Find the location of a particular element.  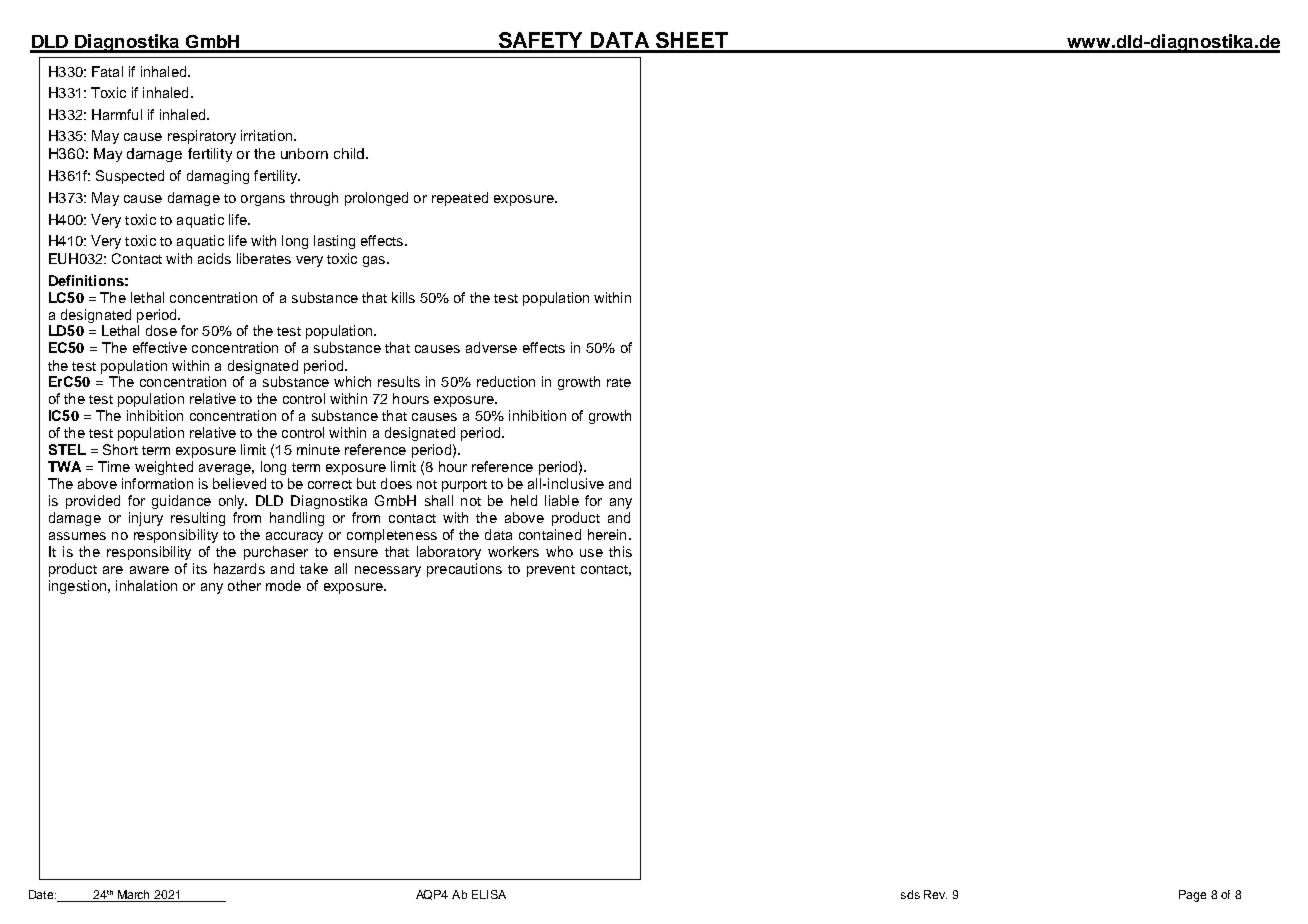

information is located at coordinates (157, 483).
